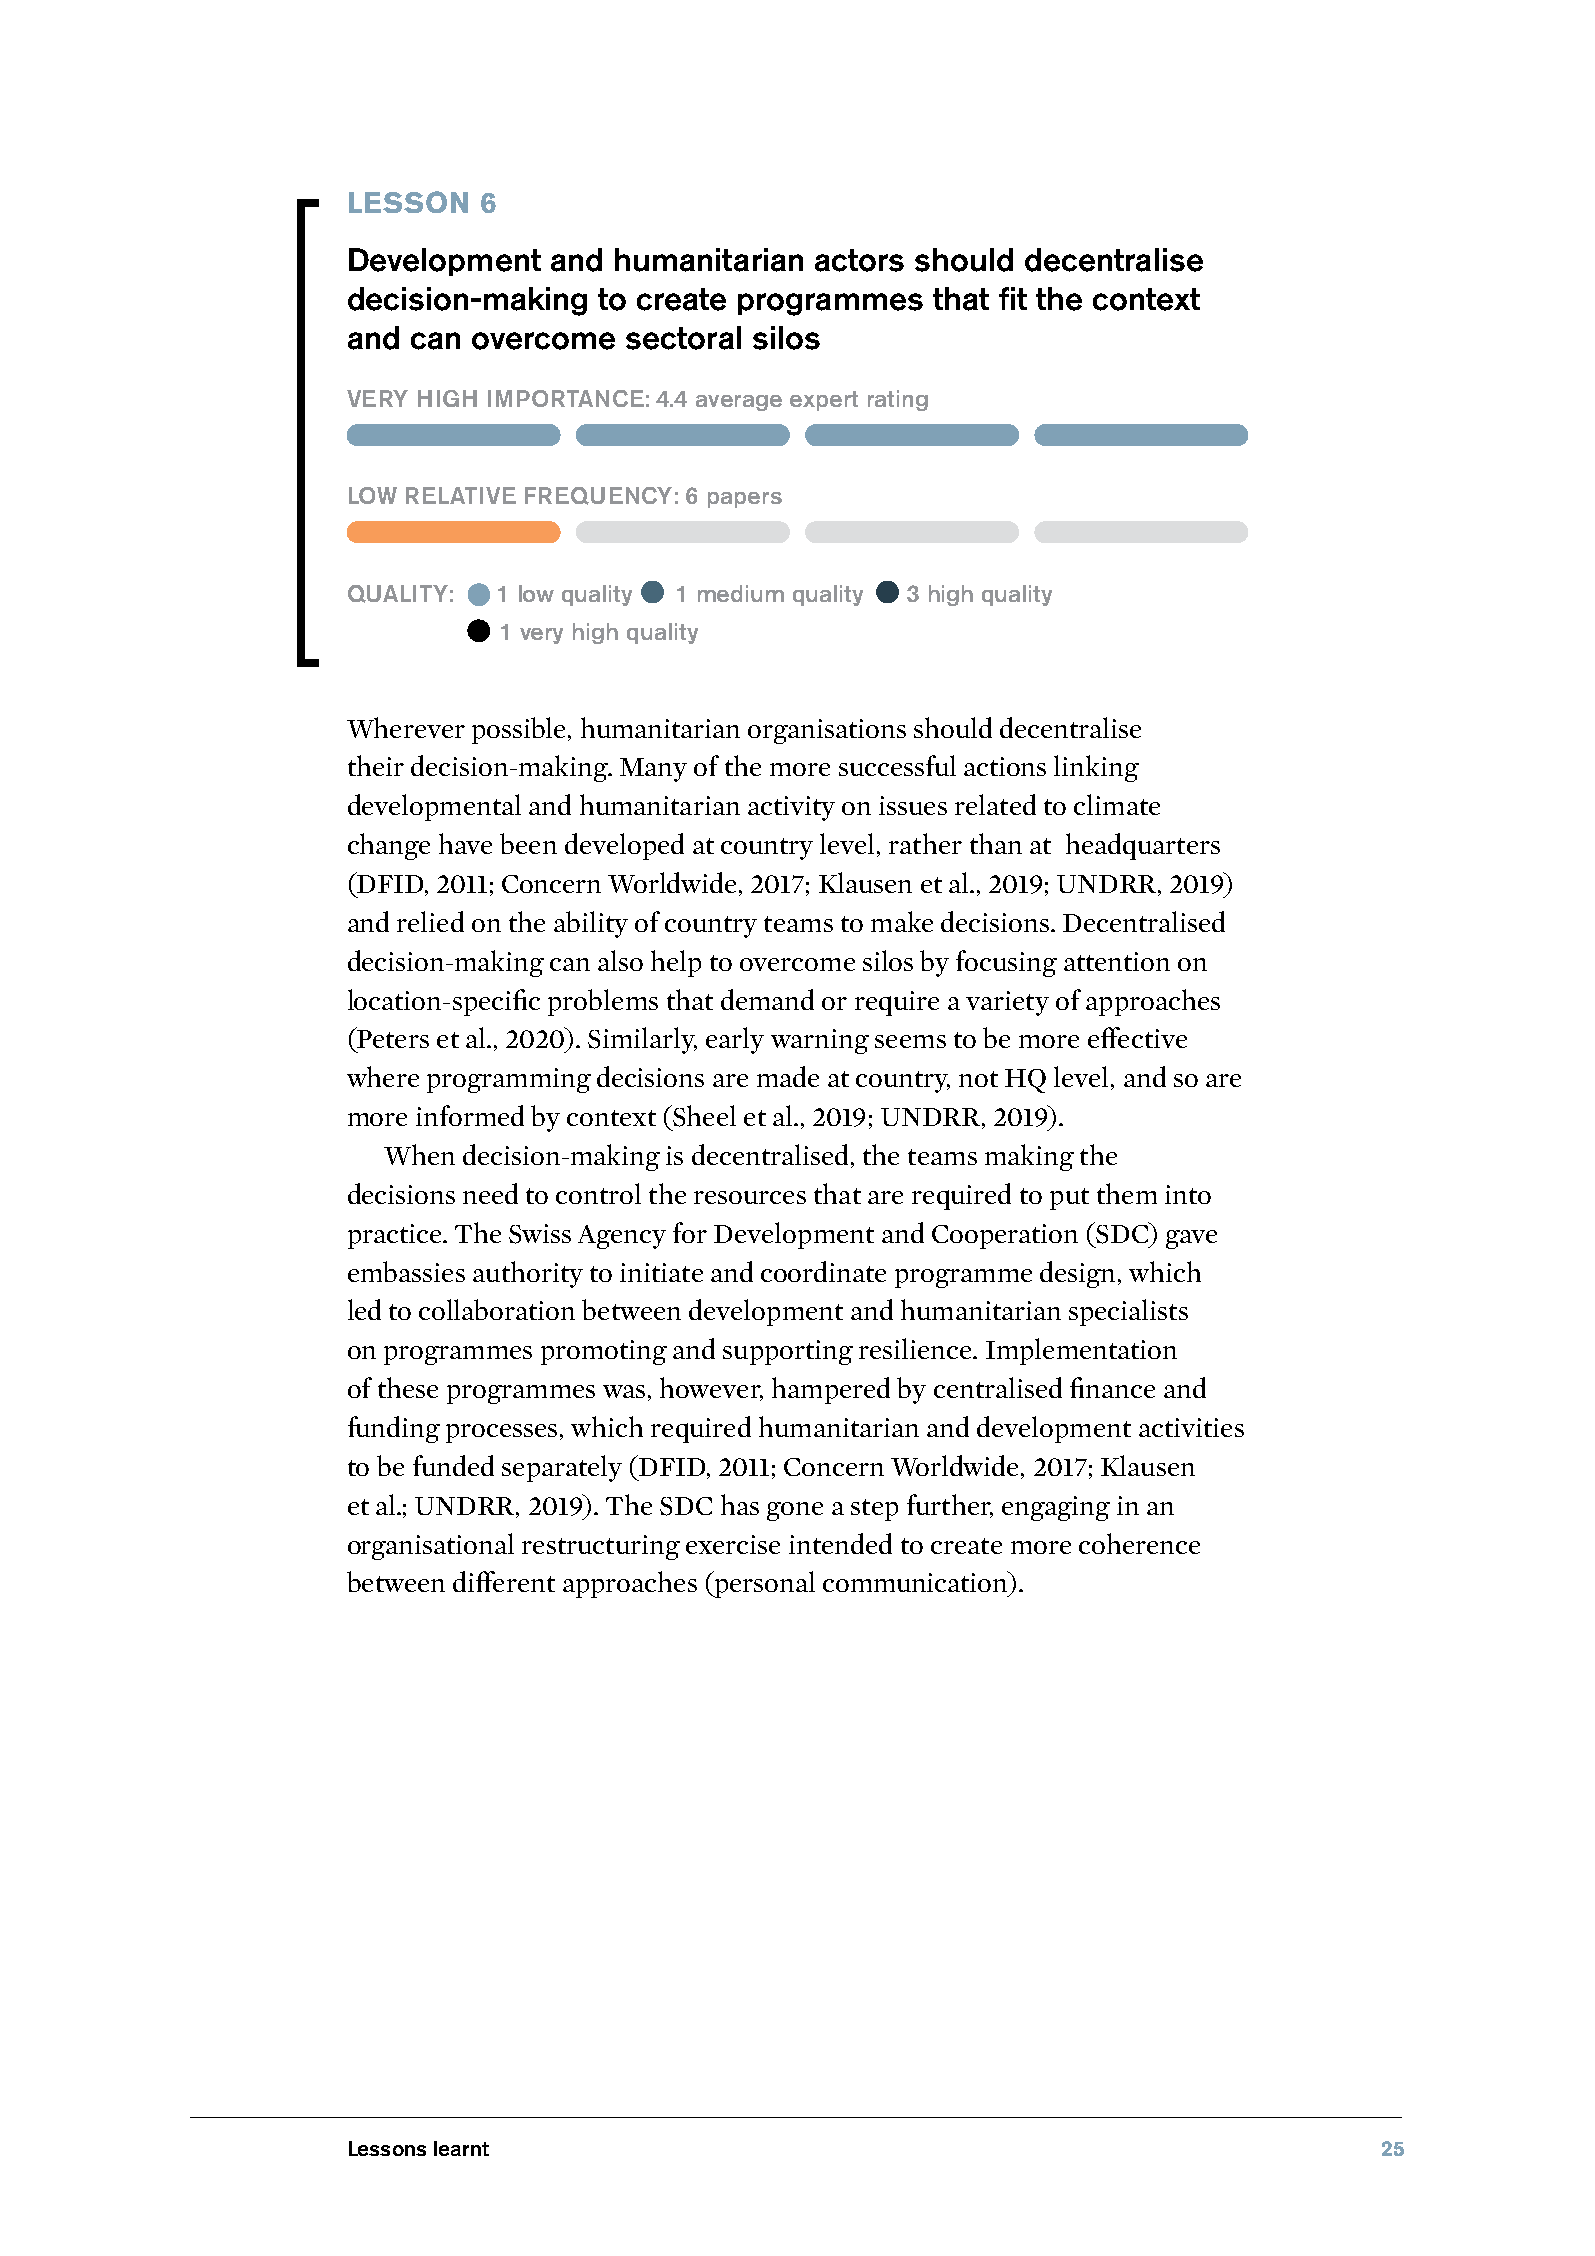 The width and height of the screenshot is (1595, 2256). What do you see at coordinates (795, 1511) in the screenshot?
I see `gone` at bounding box center [795, 1511].
